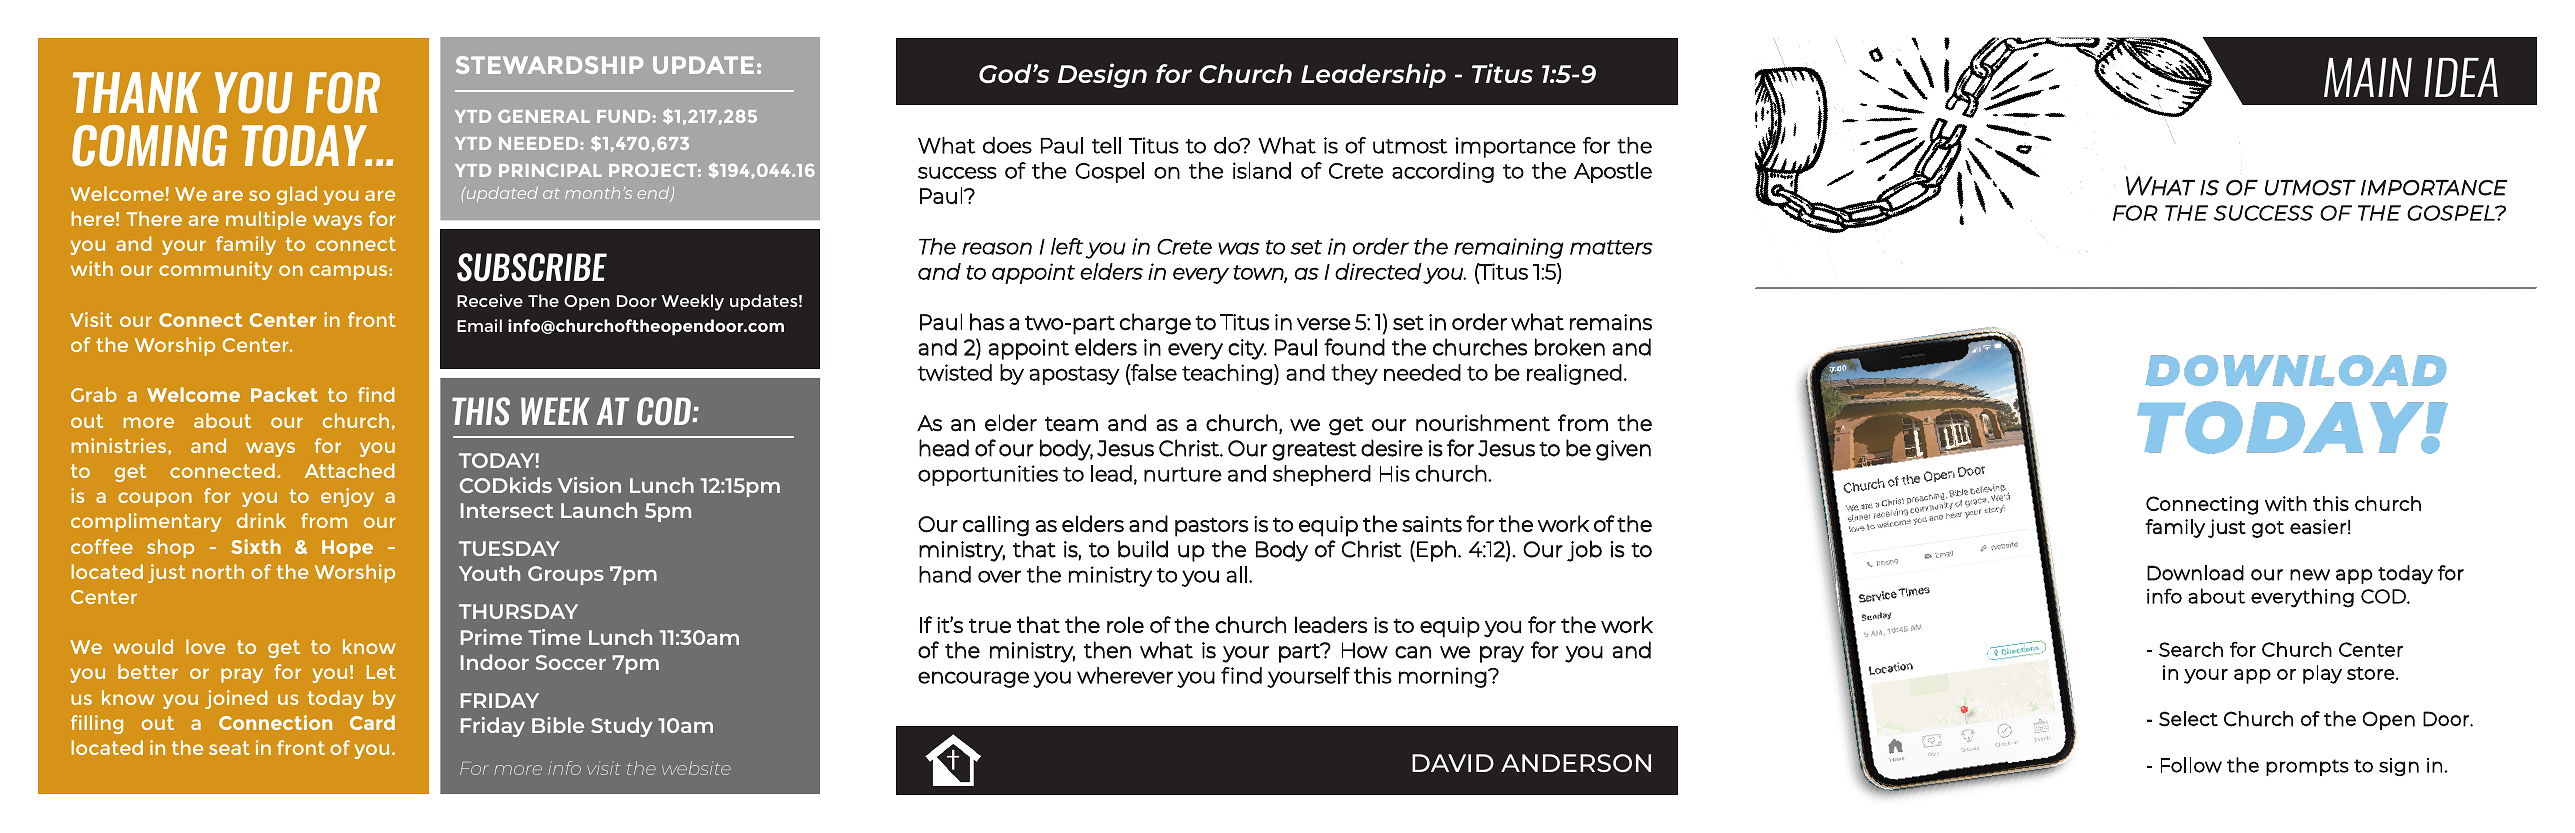 The height and width of the screenshot is (833, 2575). Describe the element at coordinates (284, 394) in the screenshot. I see `Packet` at that location.
